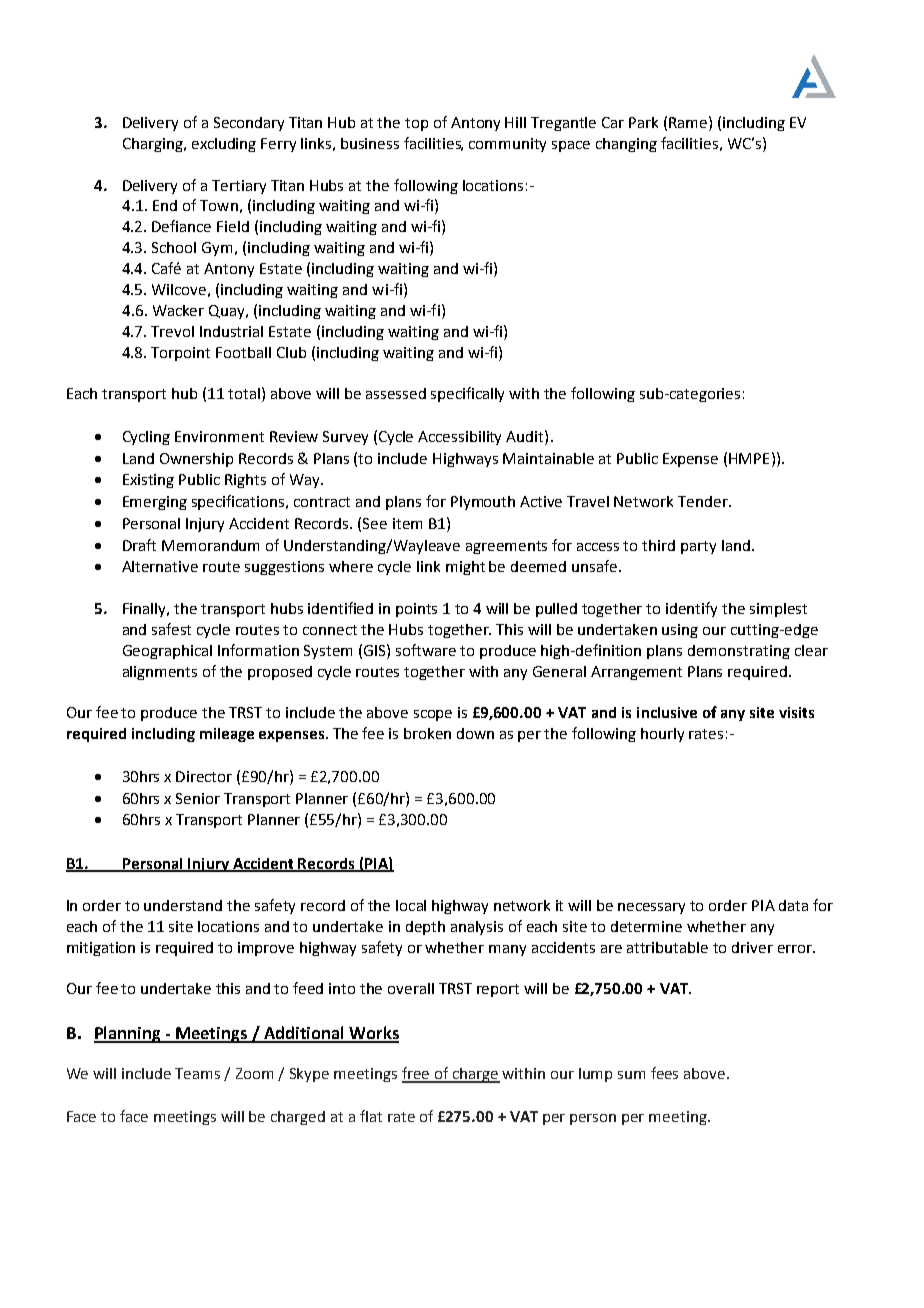 The image size is (924, 1308). I want to click on safest, so click(171, 629).
